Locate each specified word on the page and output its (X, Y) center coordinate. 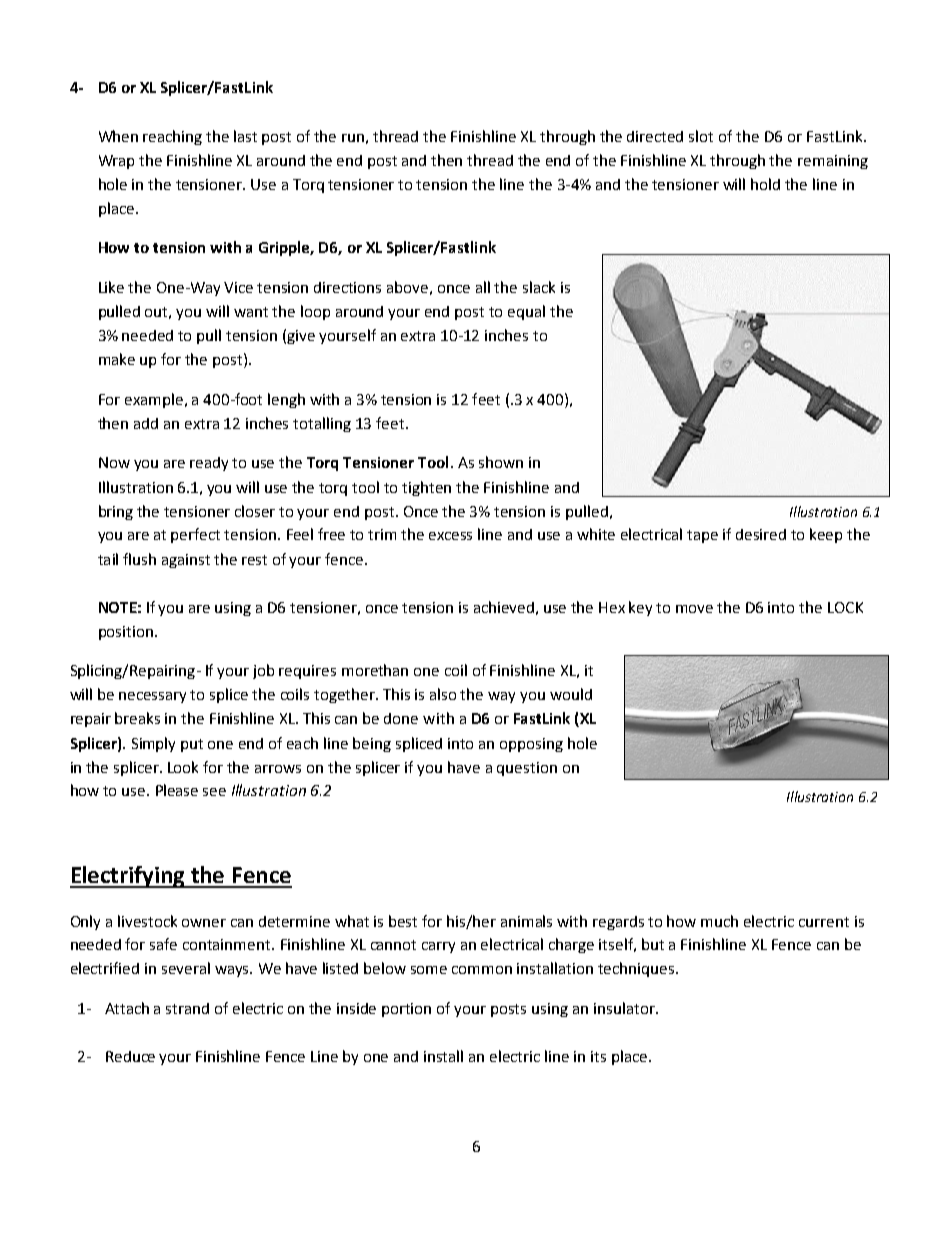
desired (761, 534)
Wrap (116, 162)
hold (765, 184)
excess (450, 536)
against (186, 561)
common (482, 970)
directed (655, 136)
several (186, 968)
